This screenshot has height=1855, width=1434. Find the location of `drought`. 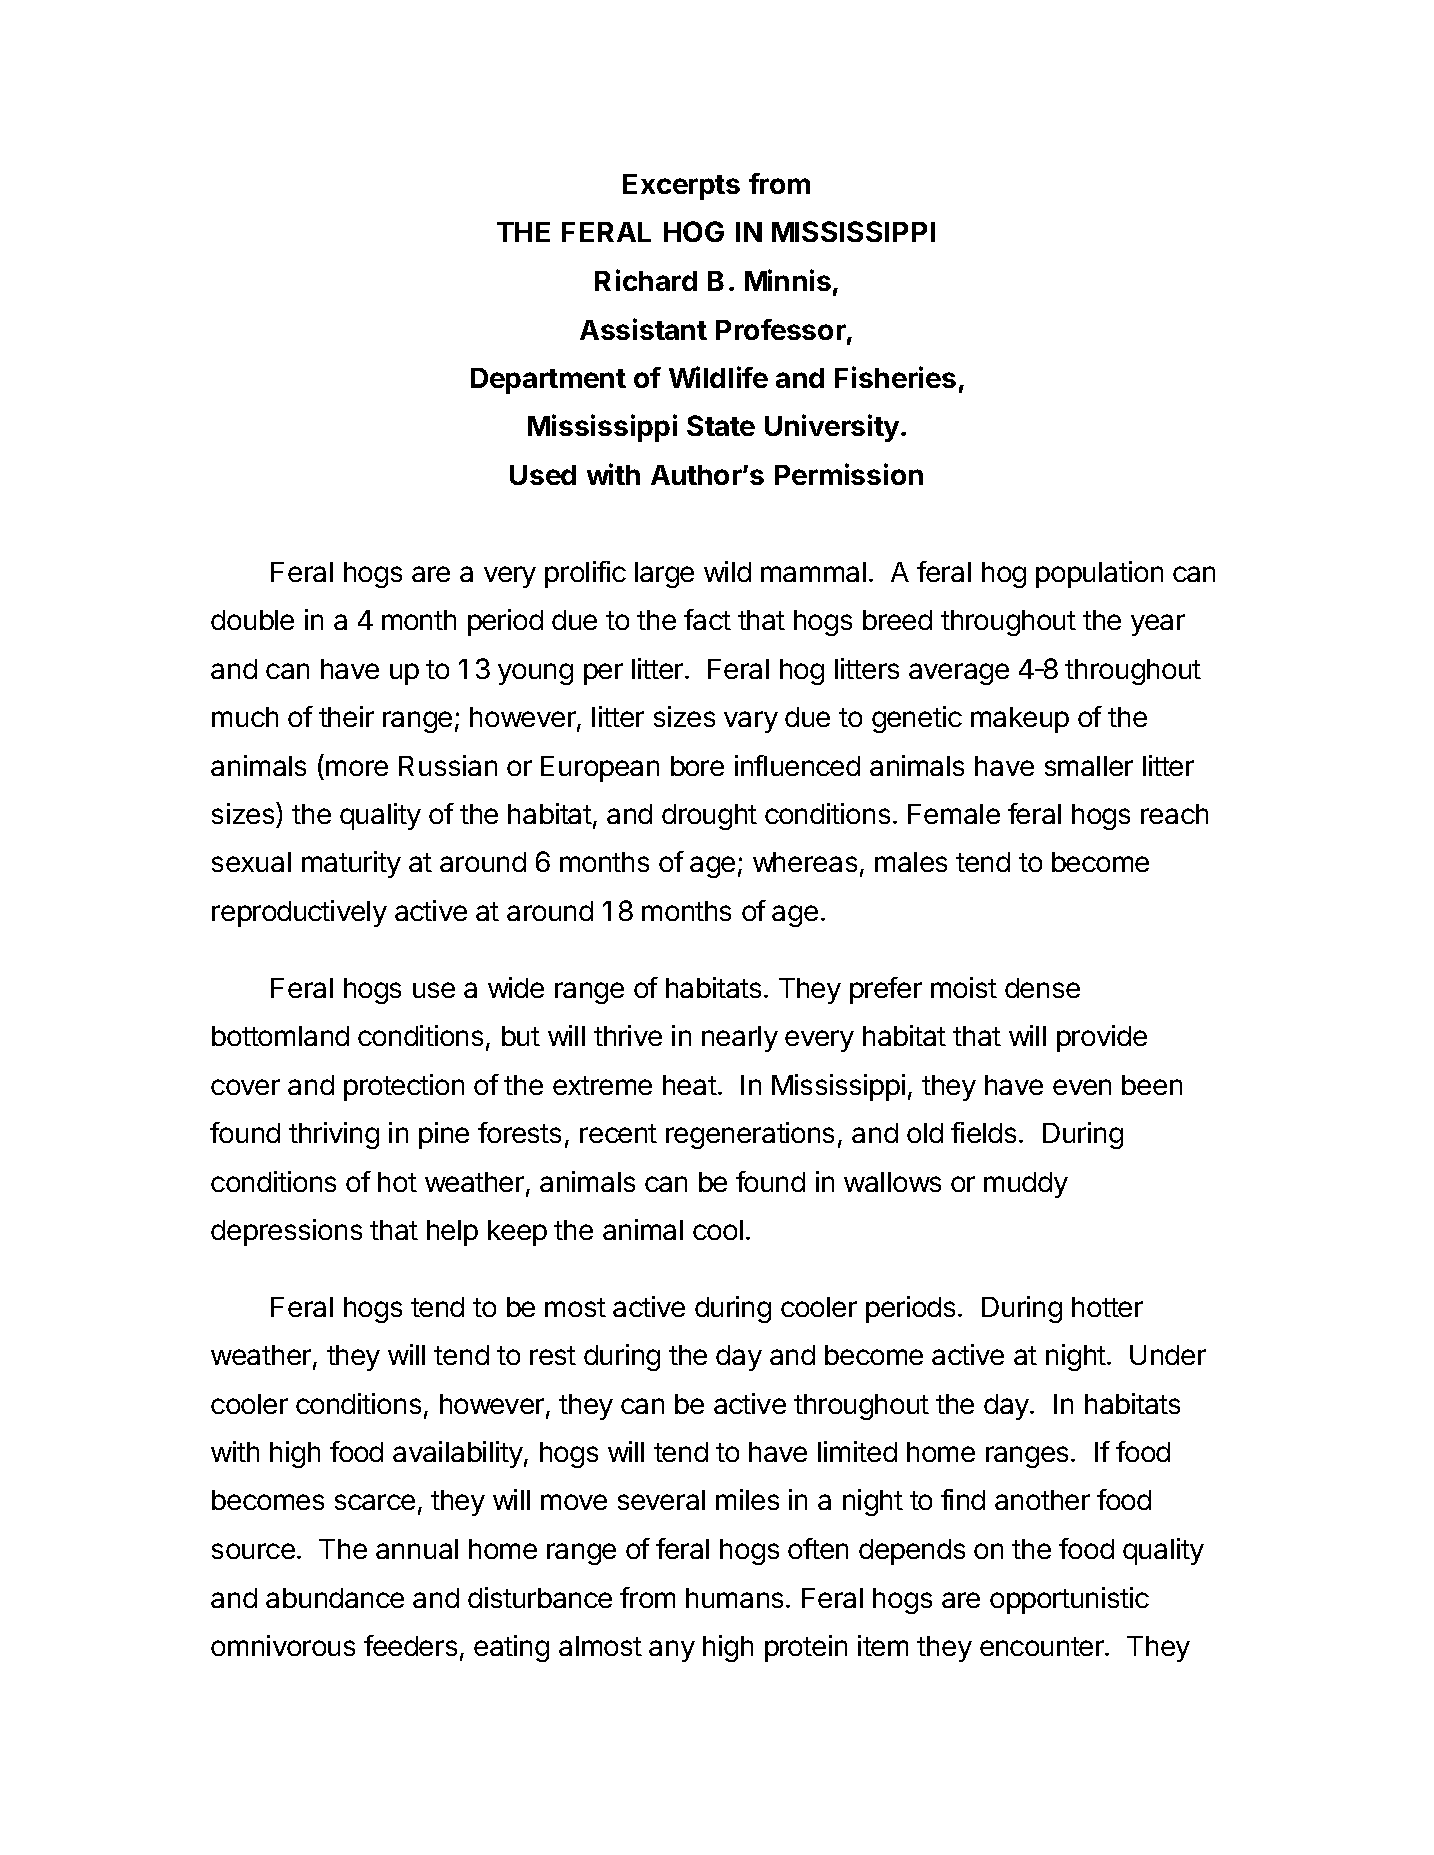

drought is located at coordinates (709, 817).
